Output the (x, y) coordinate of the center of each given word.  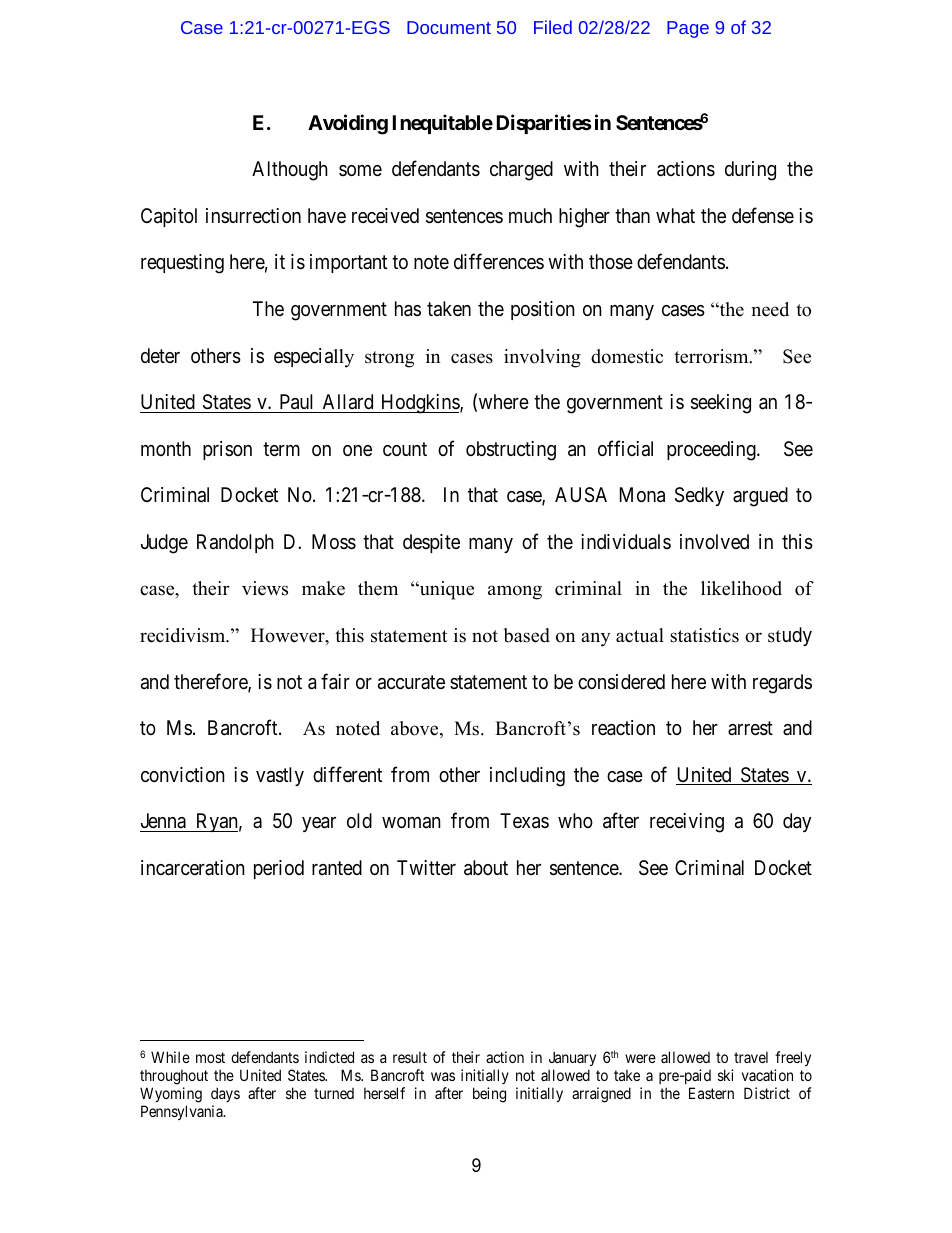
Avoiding (348, 125)
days (225, 1094)
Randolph (235, 543)
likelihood (741, 588)
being (489, 1095)
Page (688, 29)
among (515, 592)
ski (725, 1075)
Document (449, 27)
